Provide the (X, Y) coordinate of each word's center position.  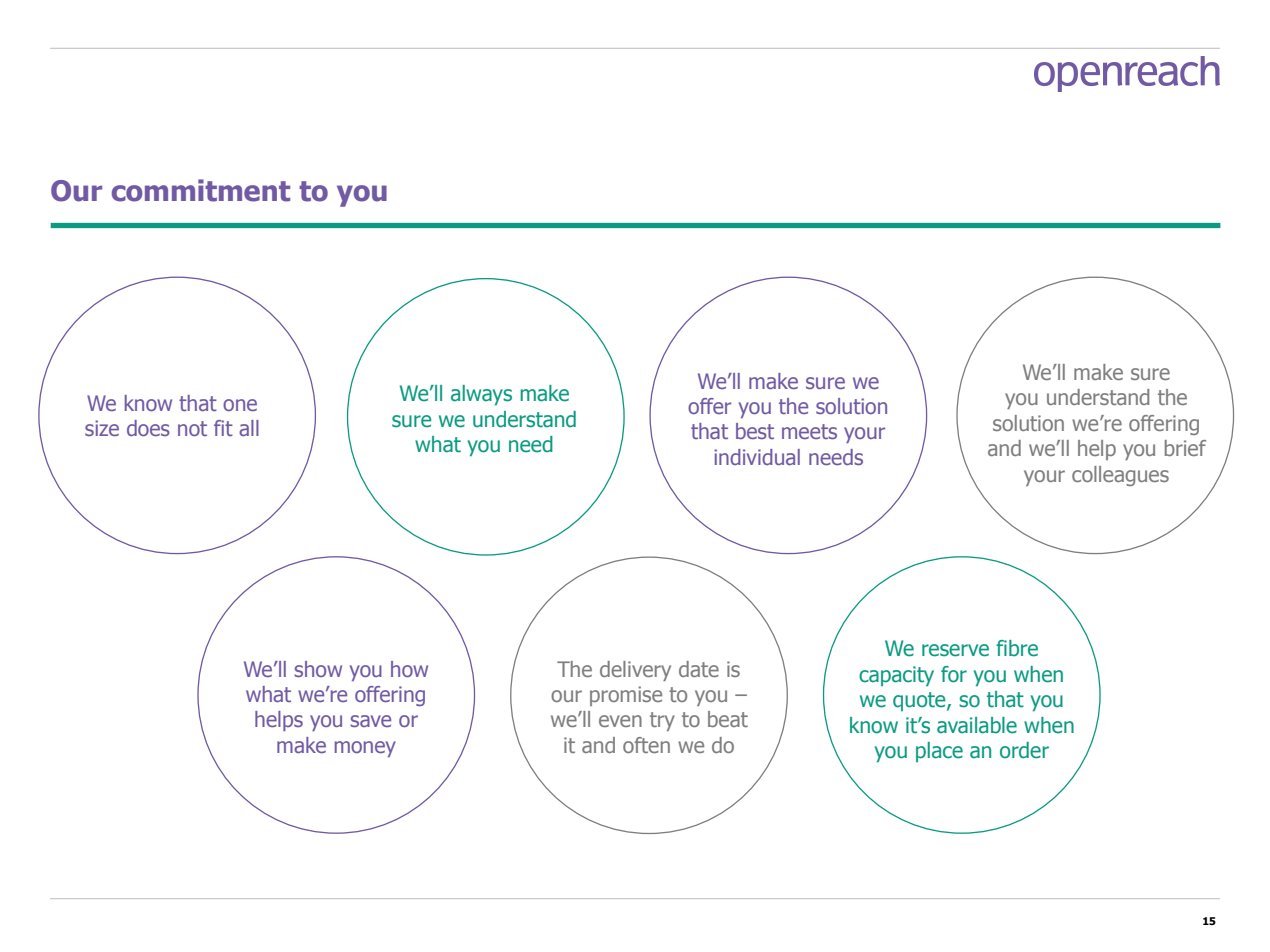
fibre (1017, 648)
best (755, 431)
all (249, 428)
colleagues (1120, 476)
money (365, 749)
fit (223, 428)
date (699, 669)
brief (1185, 448)
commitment (201, 190)
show (318, 669)
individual (757, 457)
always (481, 395)
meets (809, 431)
